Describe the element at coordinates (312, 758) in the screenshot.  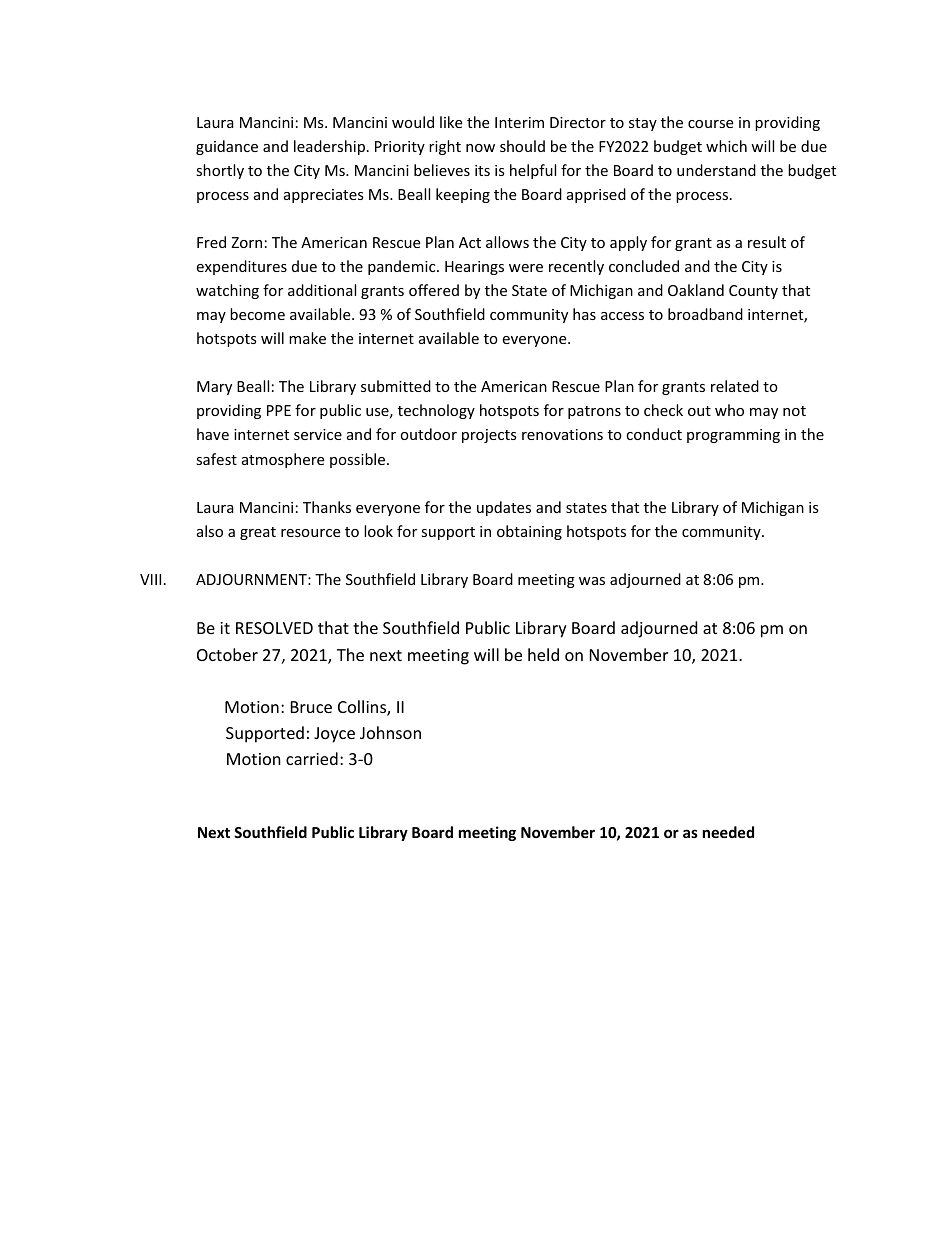
I see `carried` at that location.
